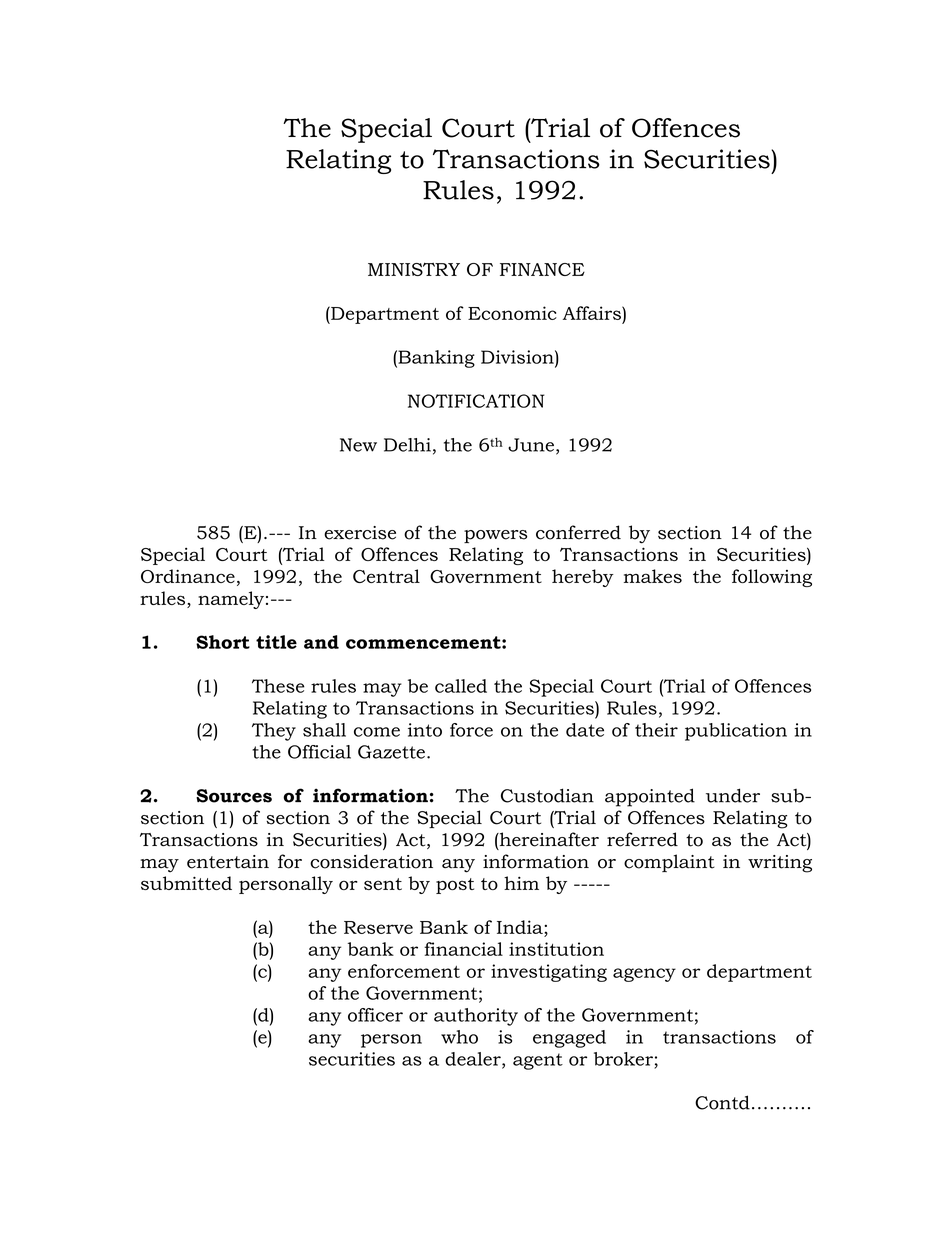 The height and width of the document is (1233, 952). I want to click on Economic, so click(512, 313).
